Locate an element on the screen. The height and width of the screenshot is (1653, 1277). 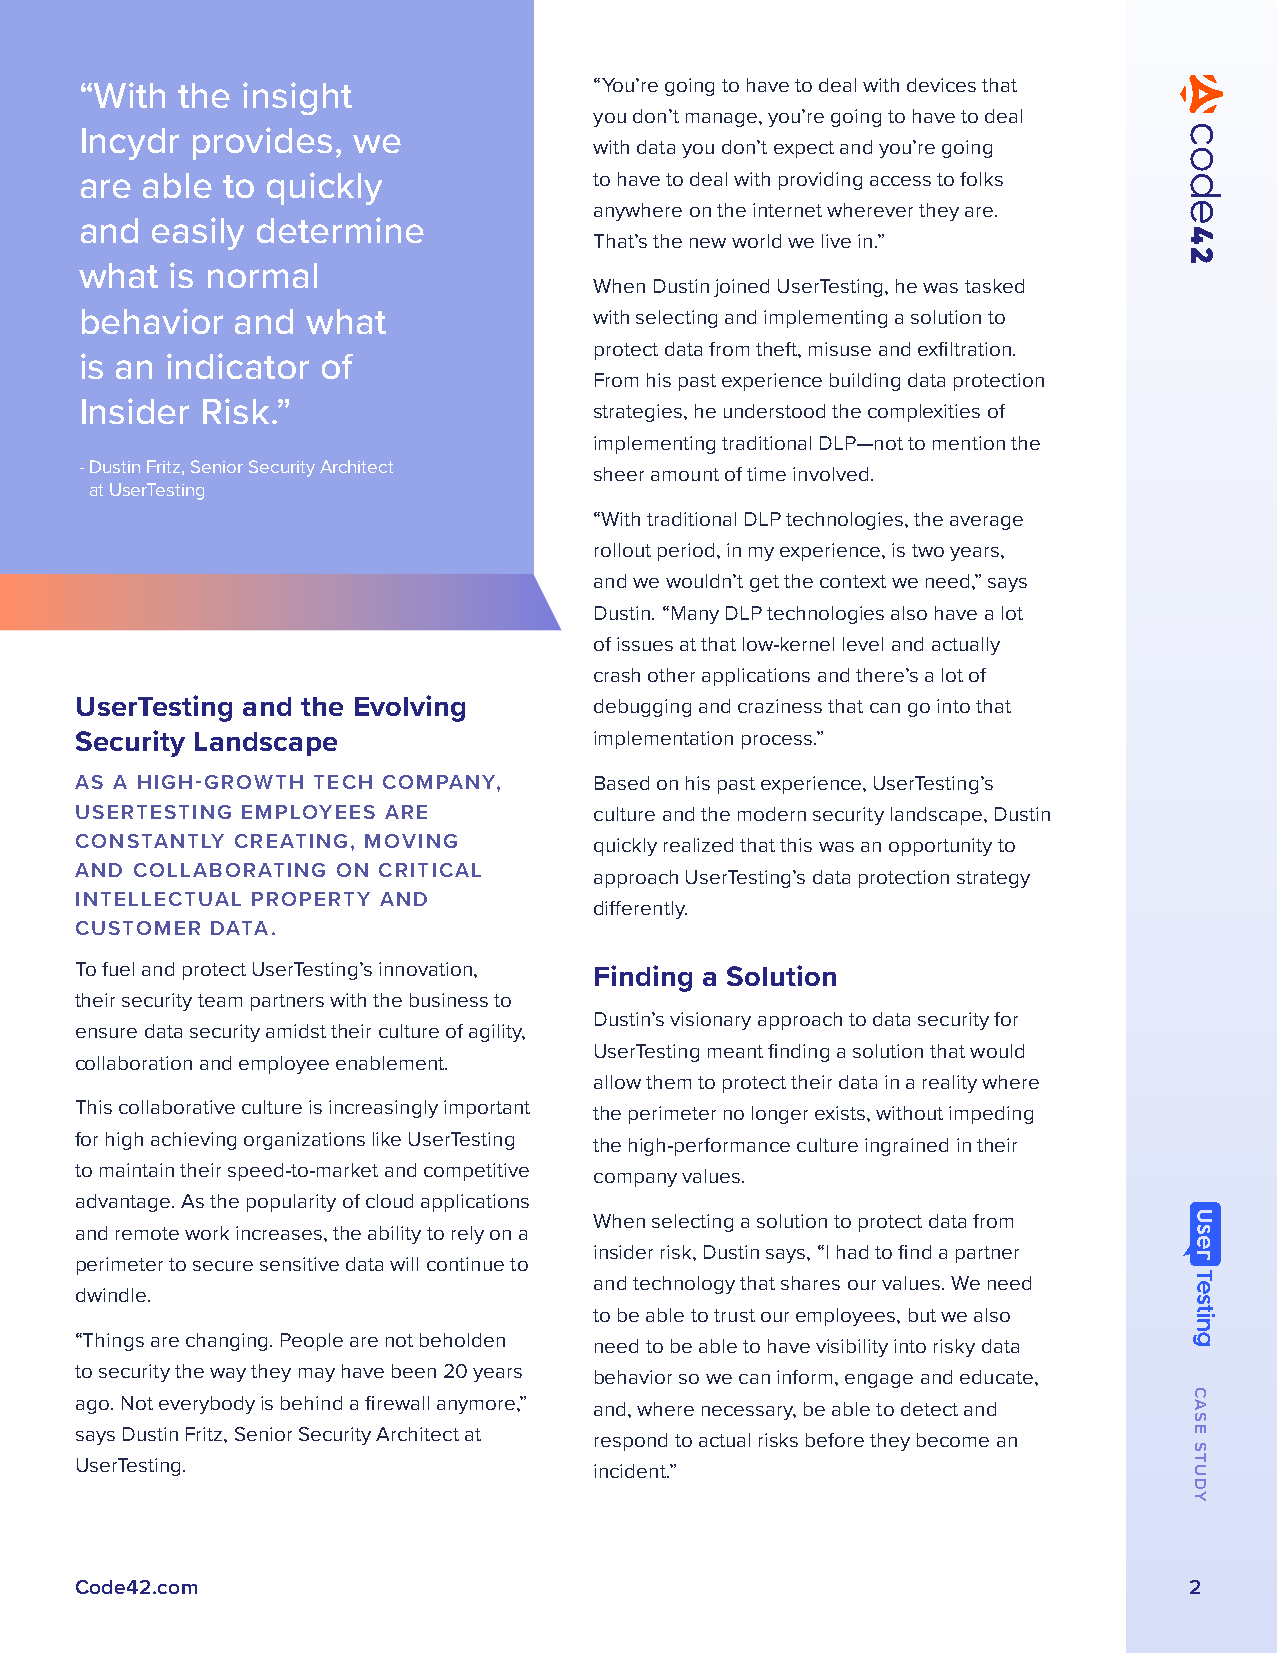
opportunity is located at coordinates (940, 847).
